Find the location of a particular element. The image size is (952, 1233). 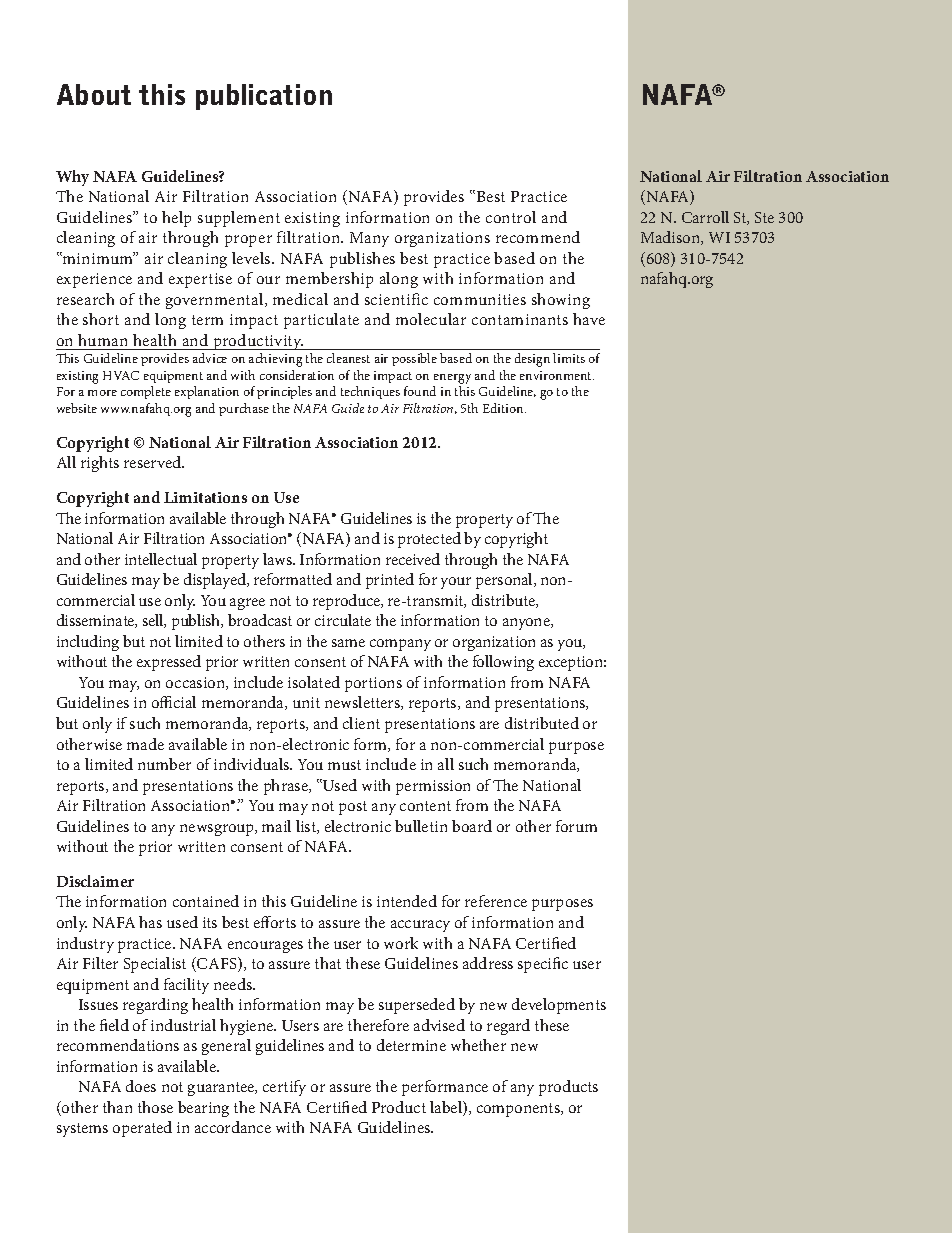

therefore is located at coordinates (378, 1025).
